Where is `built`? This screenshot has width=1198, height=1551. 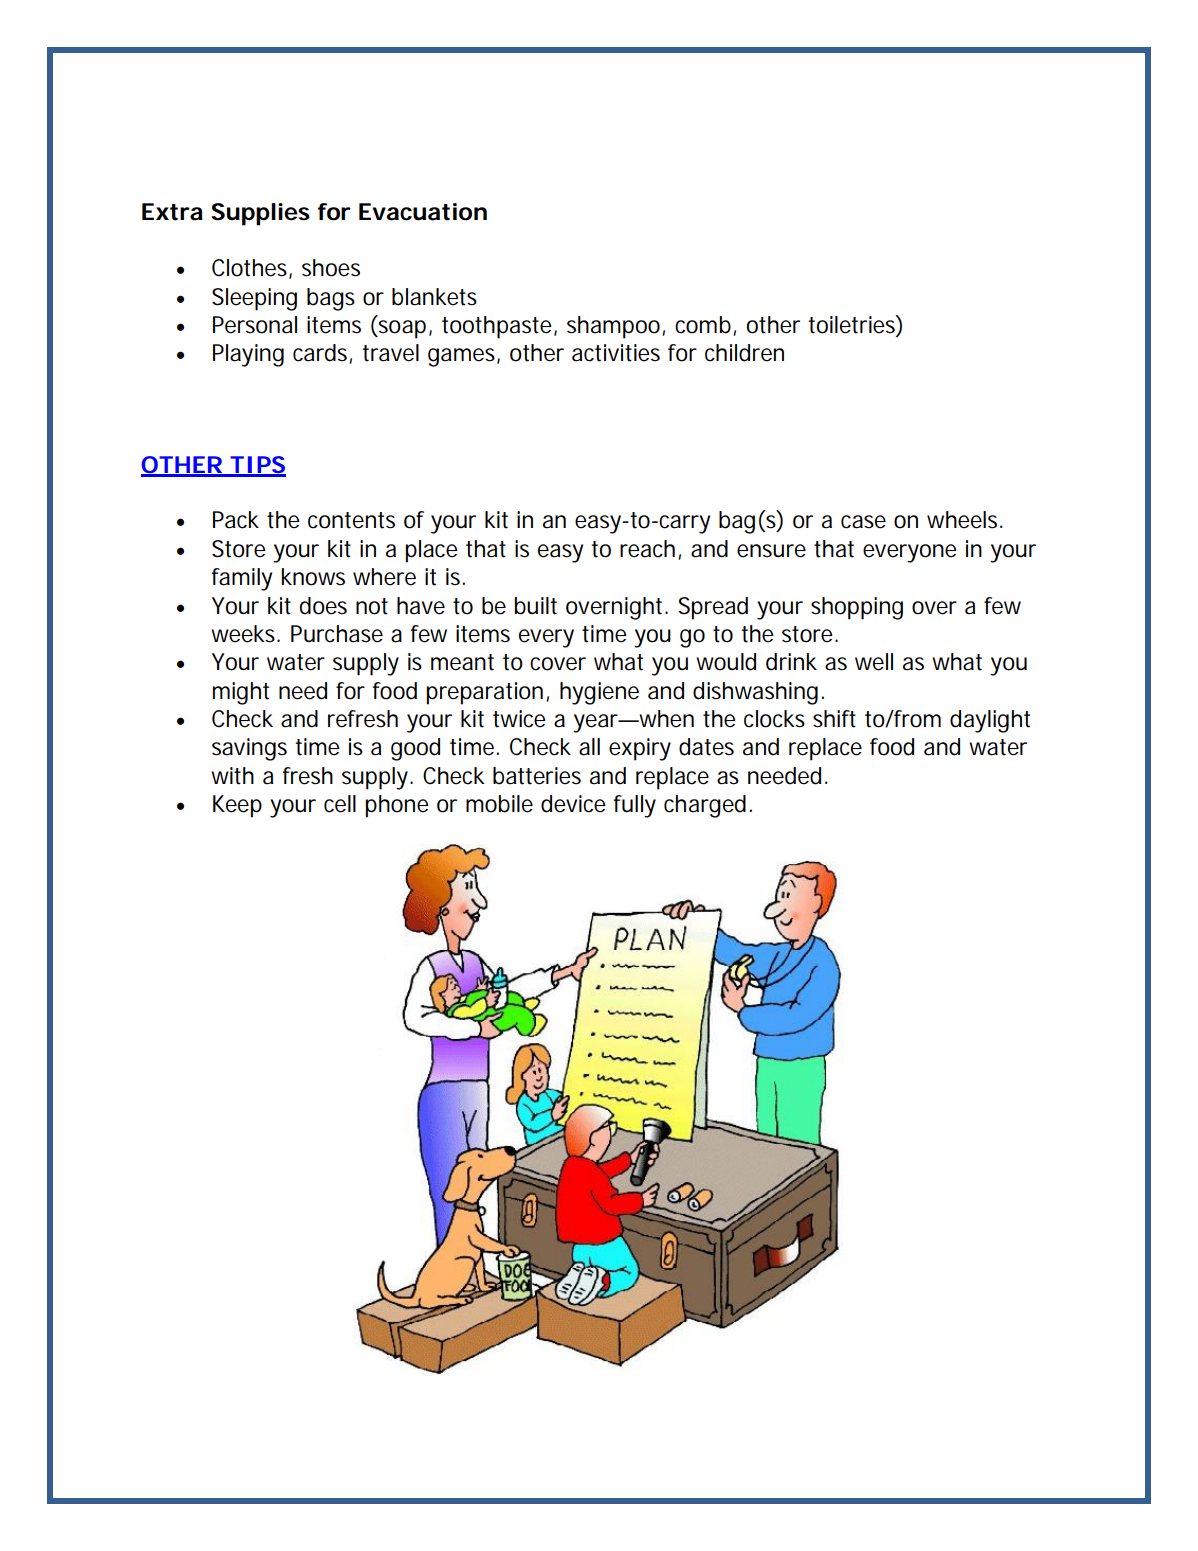
built is located at coordinates (536, 606).
